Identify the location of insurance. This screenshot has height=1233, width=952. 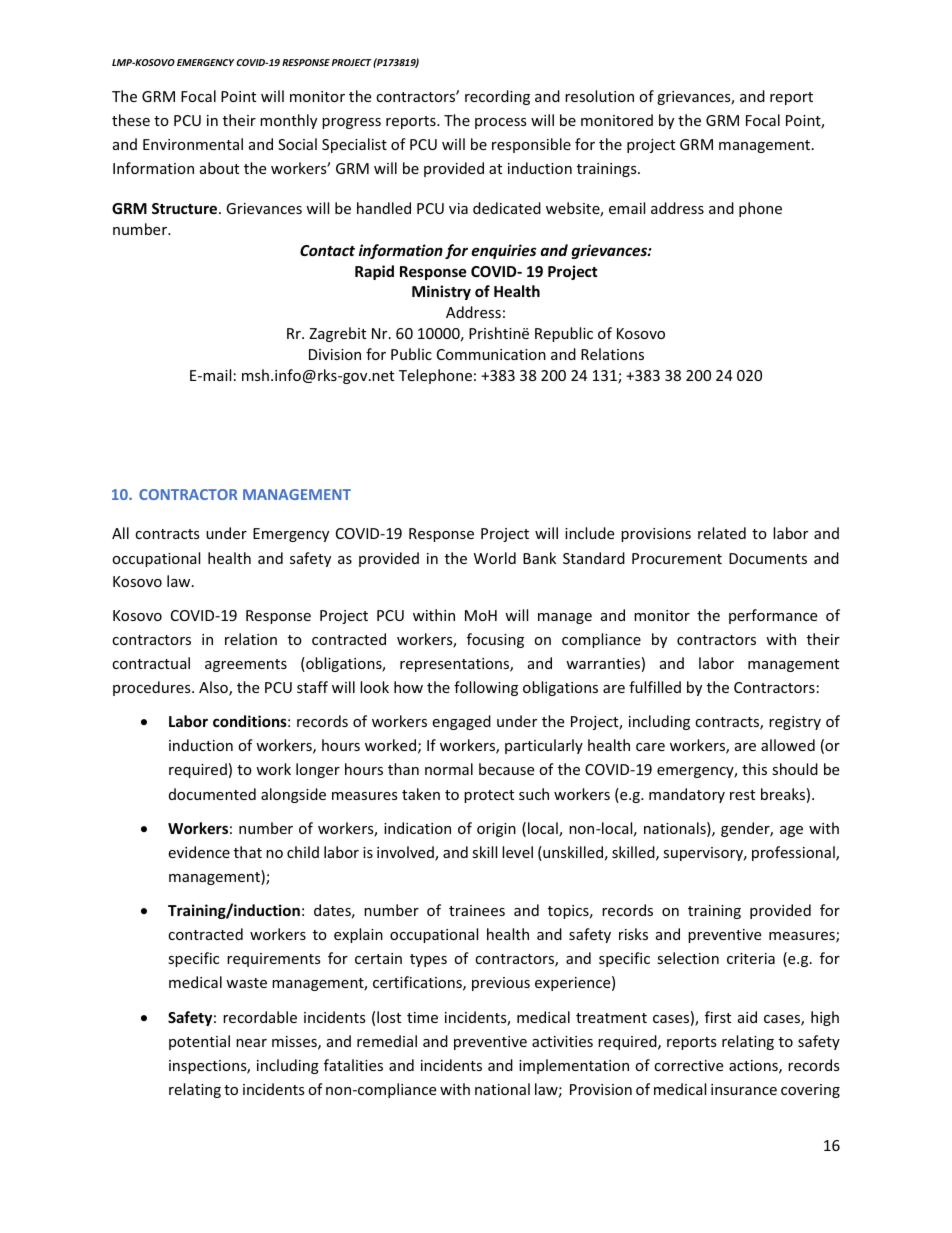
(744, 1089).
